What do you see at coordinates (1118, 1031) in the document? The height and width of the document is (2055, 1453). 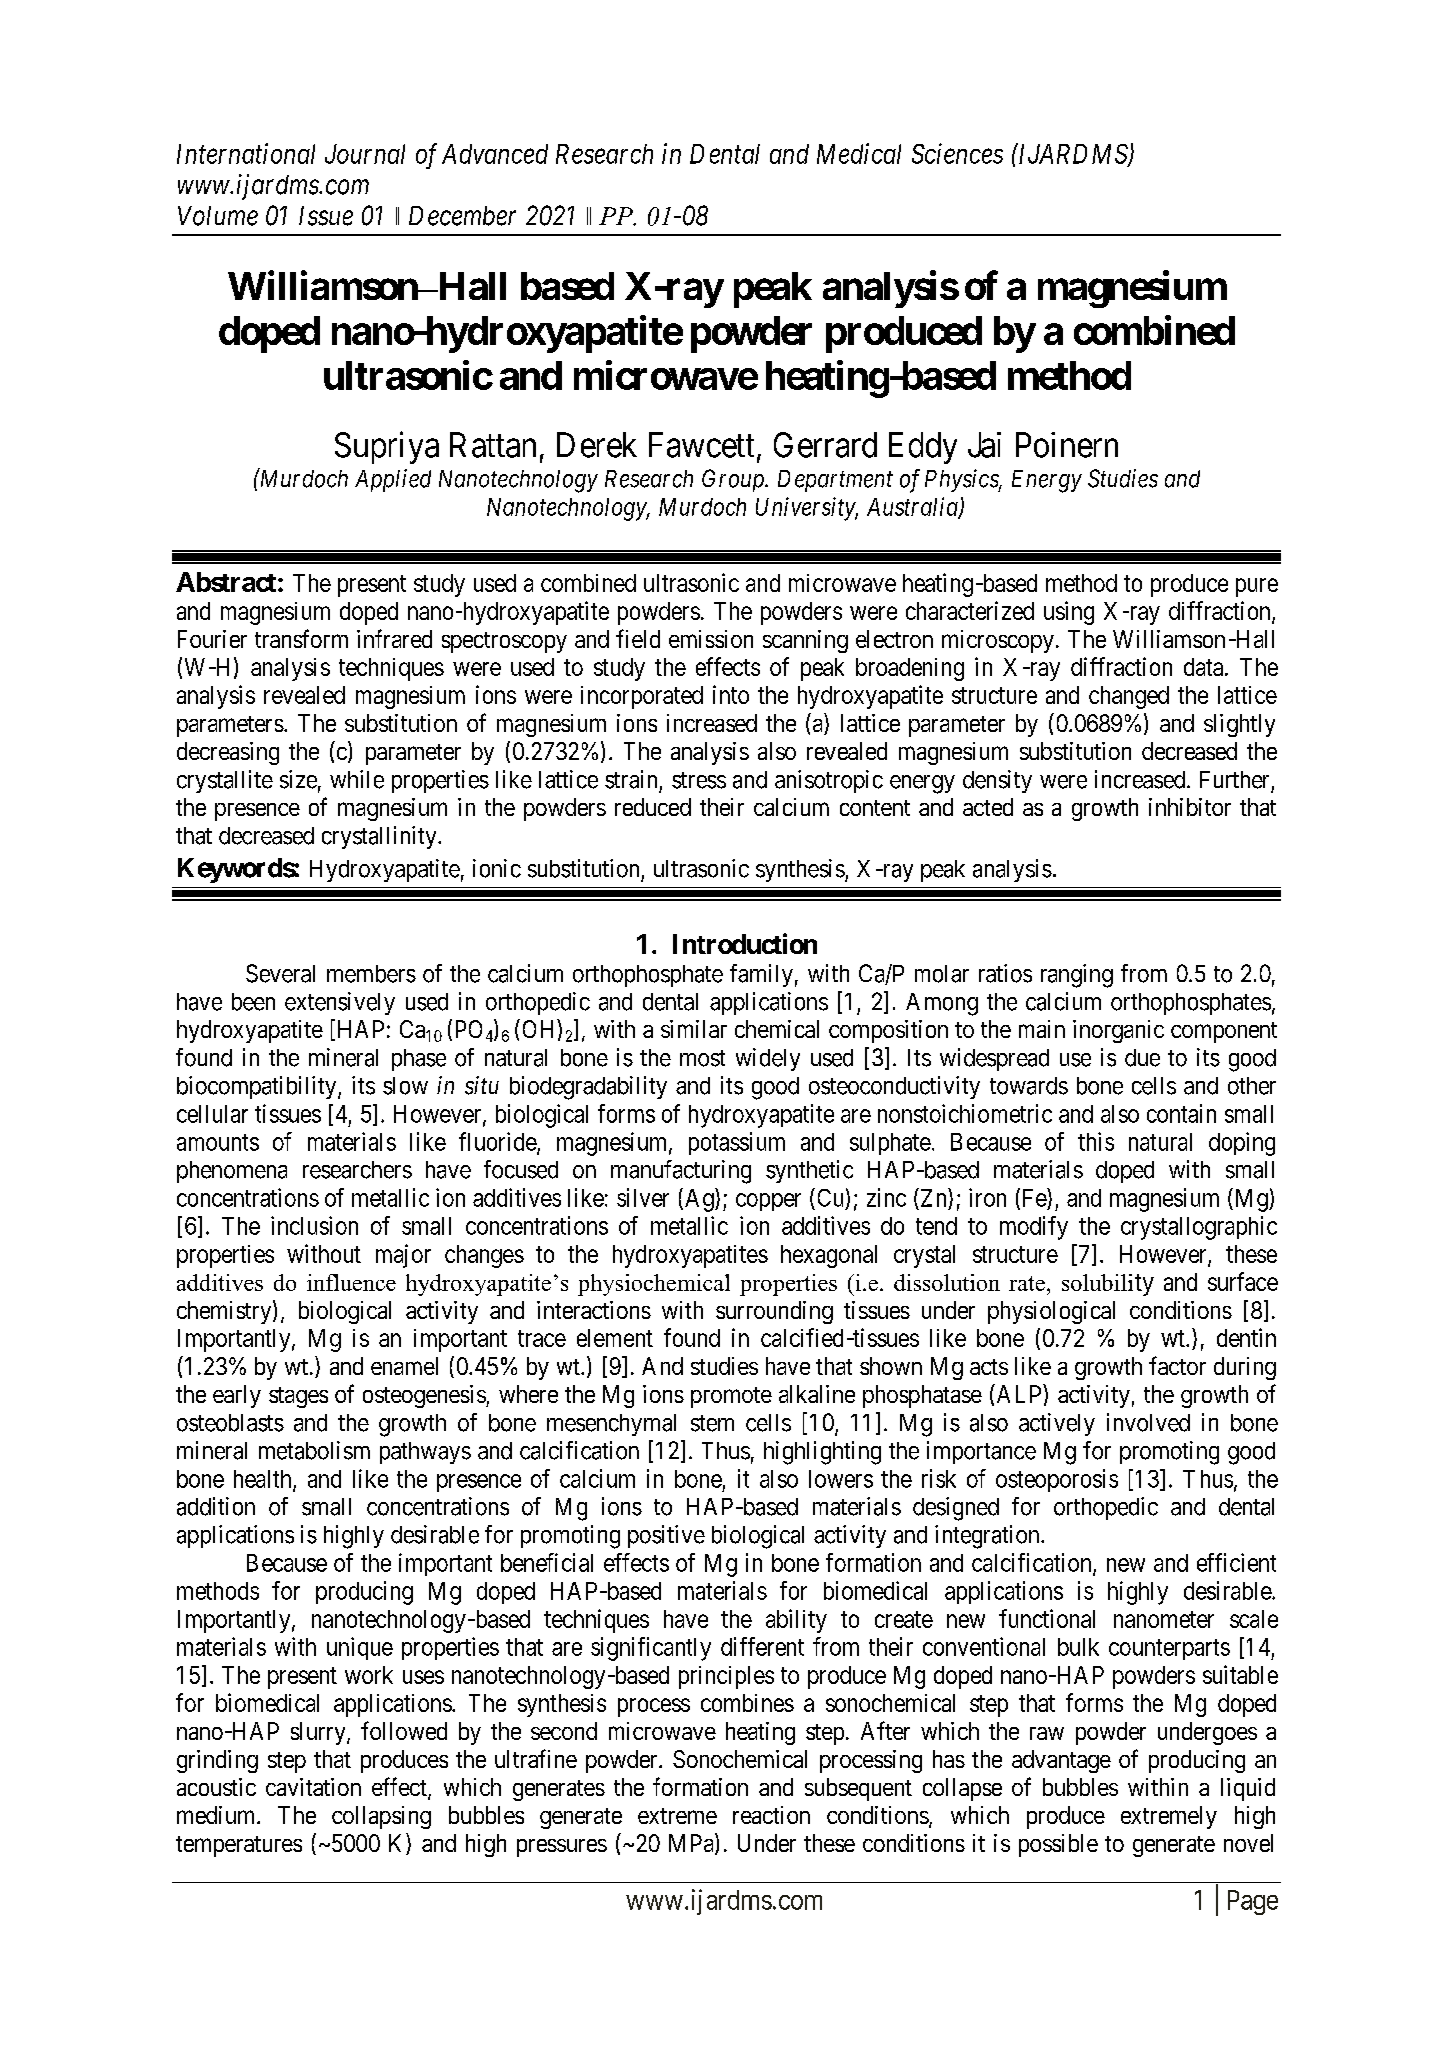 I see `inorganic` at bounding box center [1118, 1031].
